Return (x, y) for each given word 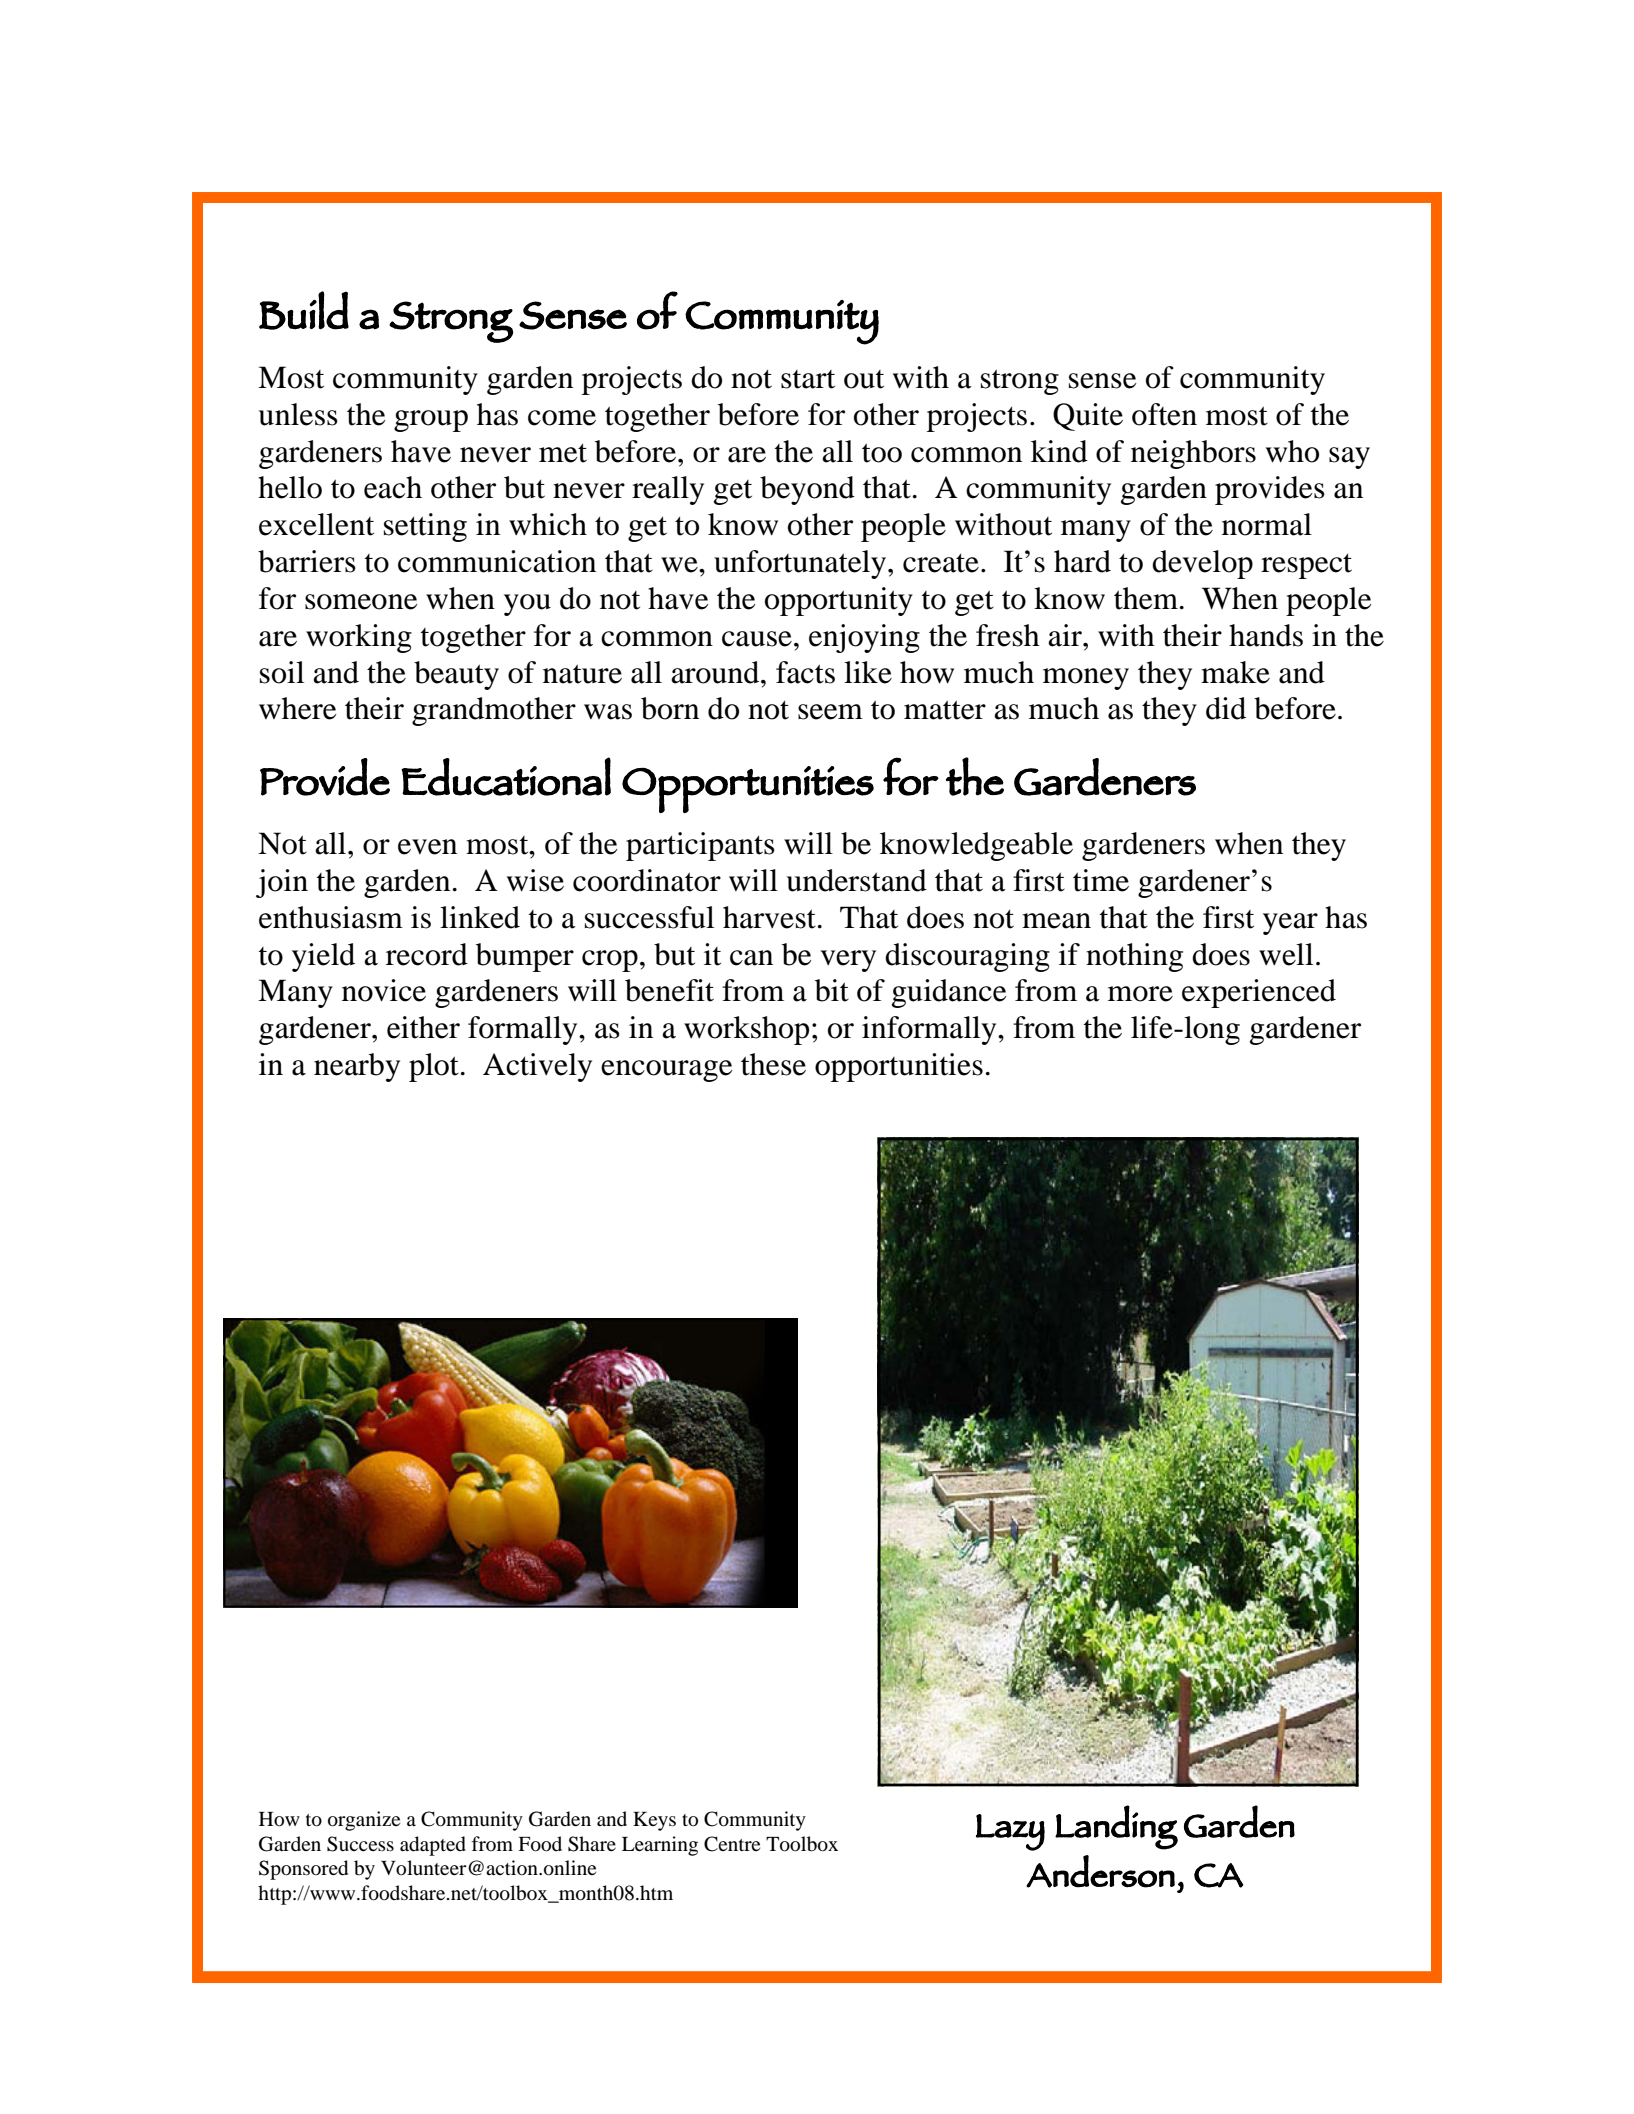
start (808, 379)
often (1164, 414)
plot (434, 1067)
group (431, 421)
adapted (433, 1846)
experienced (1259, 993)
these (773, 1064)
